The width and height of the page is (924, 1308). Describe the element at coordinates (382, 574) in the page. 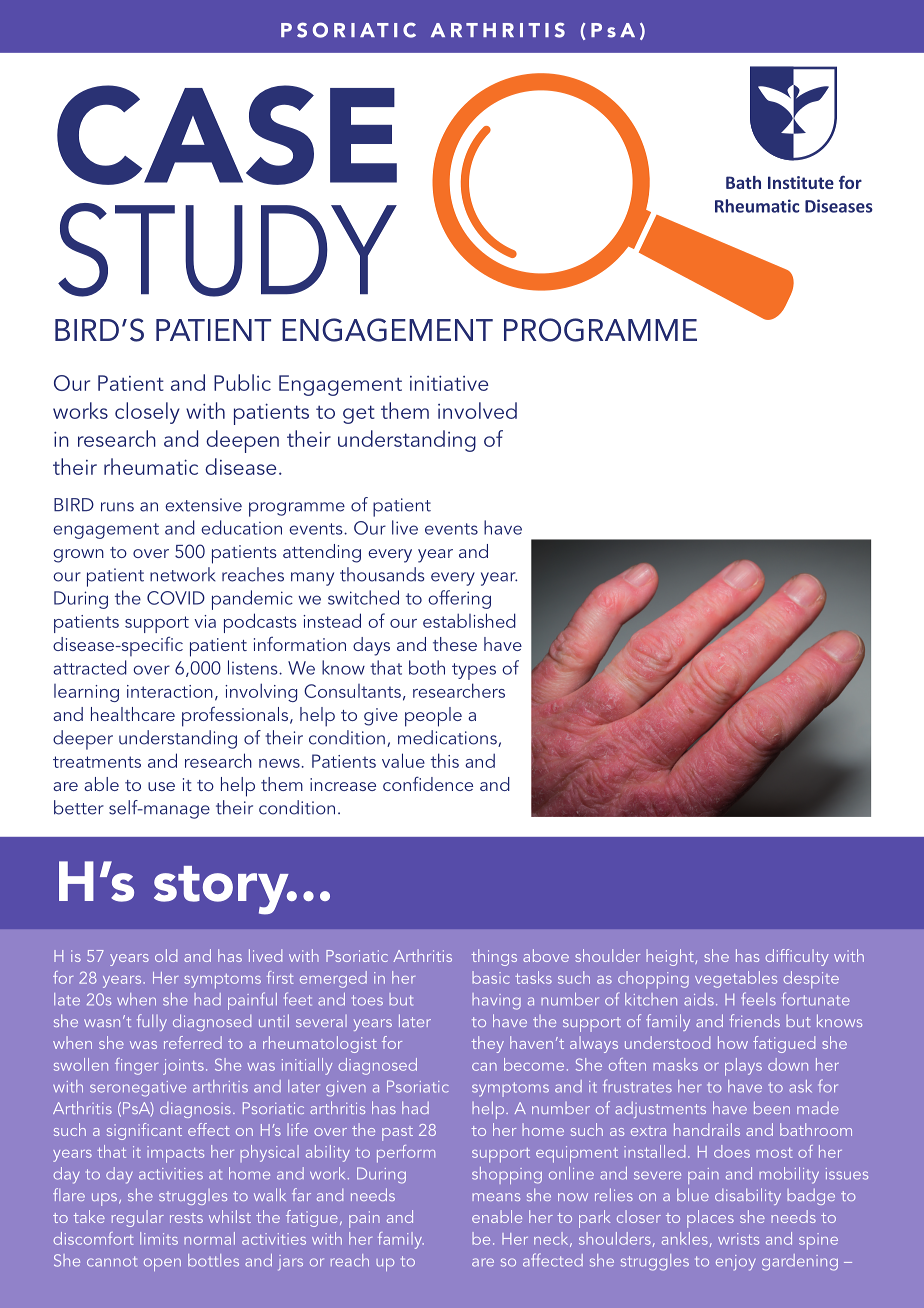

I see `thousands` at that location.
